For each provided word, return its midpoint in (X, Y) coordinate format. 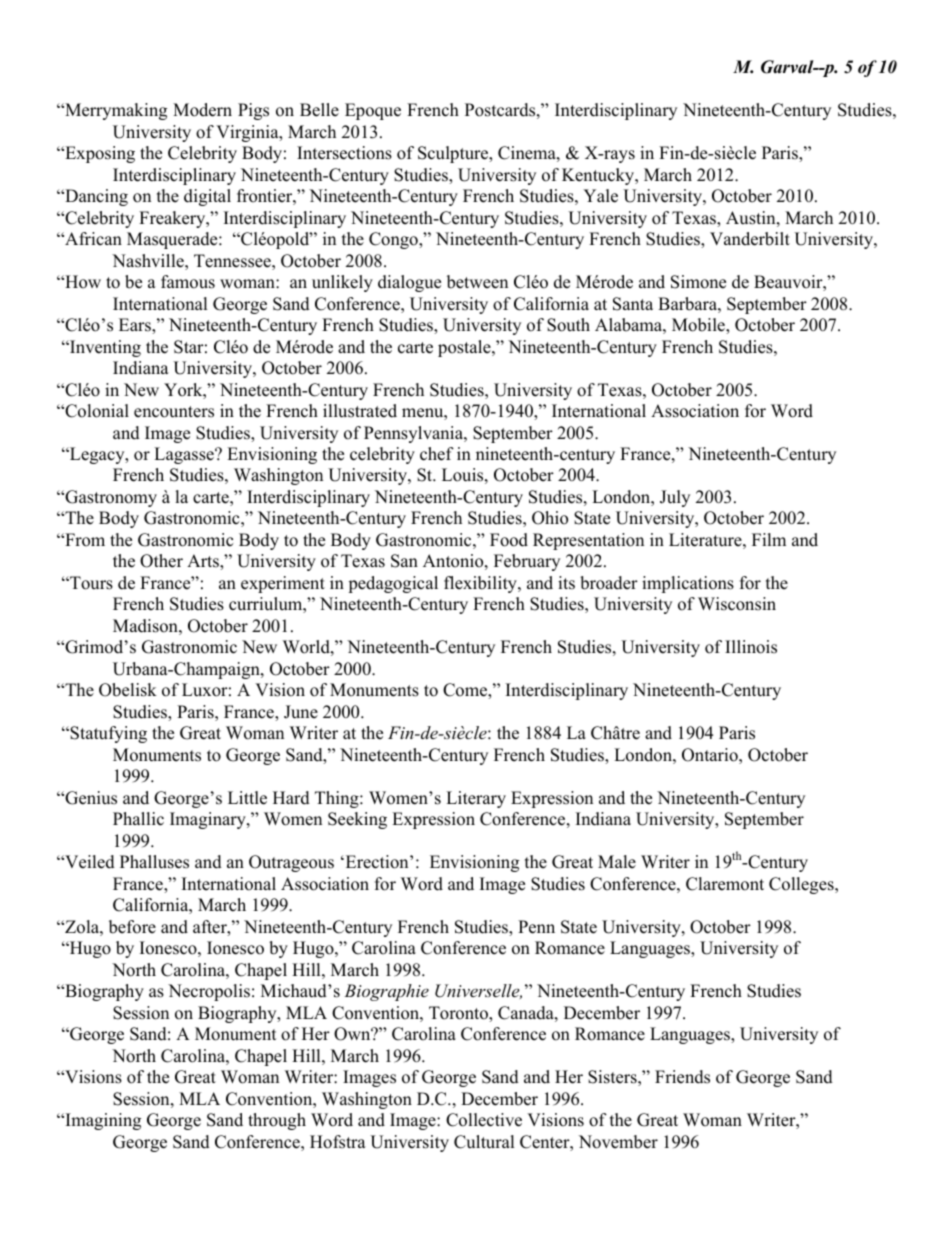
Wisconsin (737, 604)
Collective (484, 1120)
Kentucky (599, 176)
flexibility (481, 584)
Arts (204, 562)
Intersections (344, 153)
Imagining (102, 1121)
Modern (202, 110)
